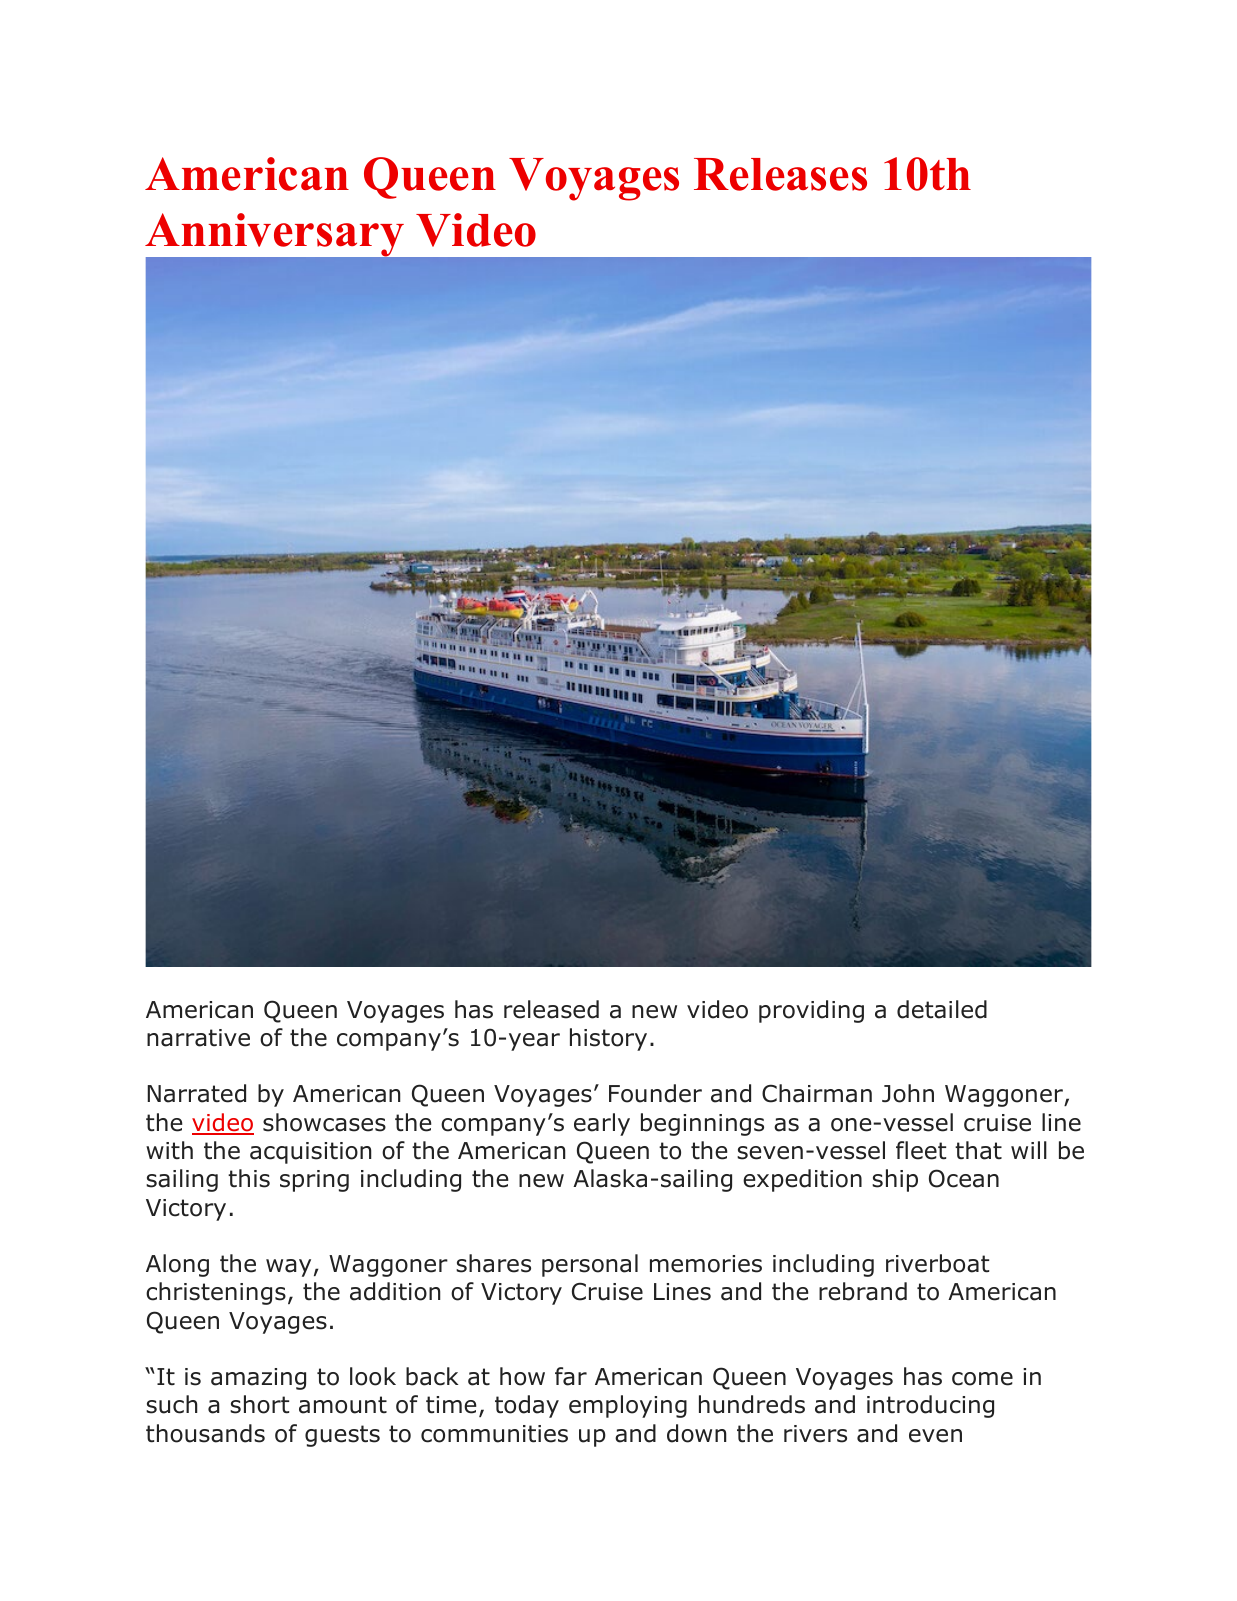 The width and height of the screenshot is (1237, 1601). I want to click on released, so click(551, 1009).
